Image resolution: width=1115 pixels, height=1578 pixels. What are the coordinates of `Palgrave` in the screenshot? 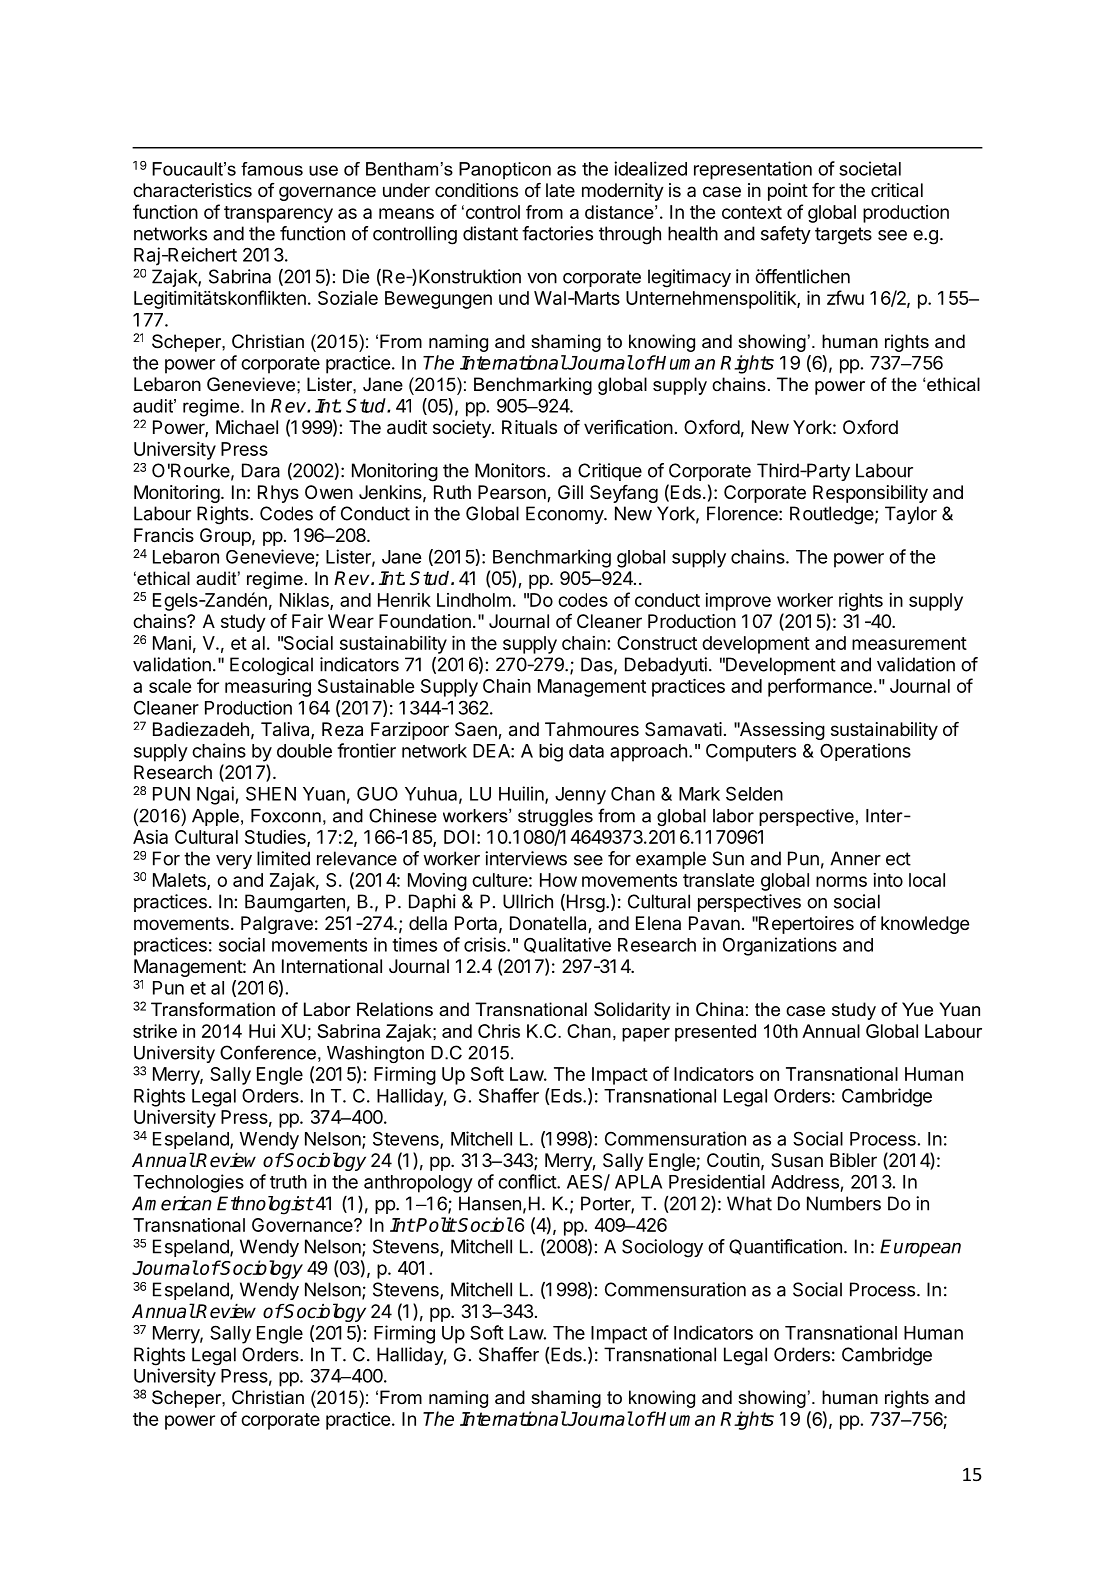 It's located at (277, 925).
